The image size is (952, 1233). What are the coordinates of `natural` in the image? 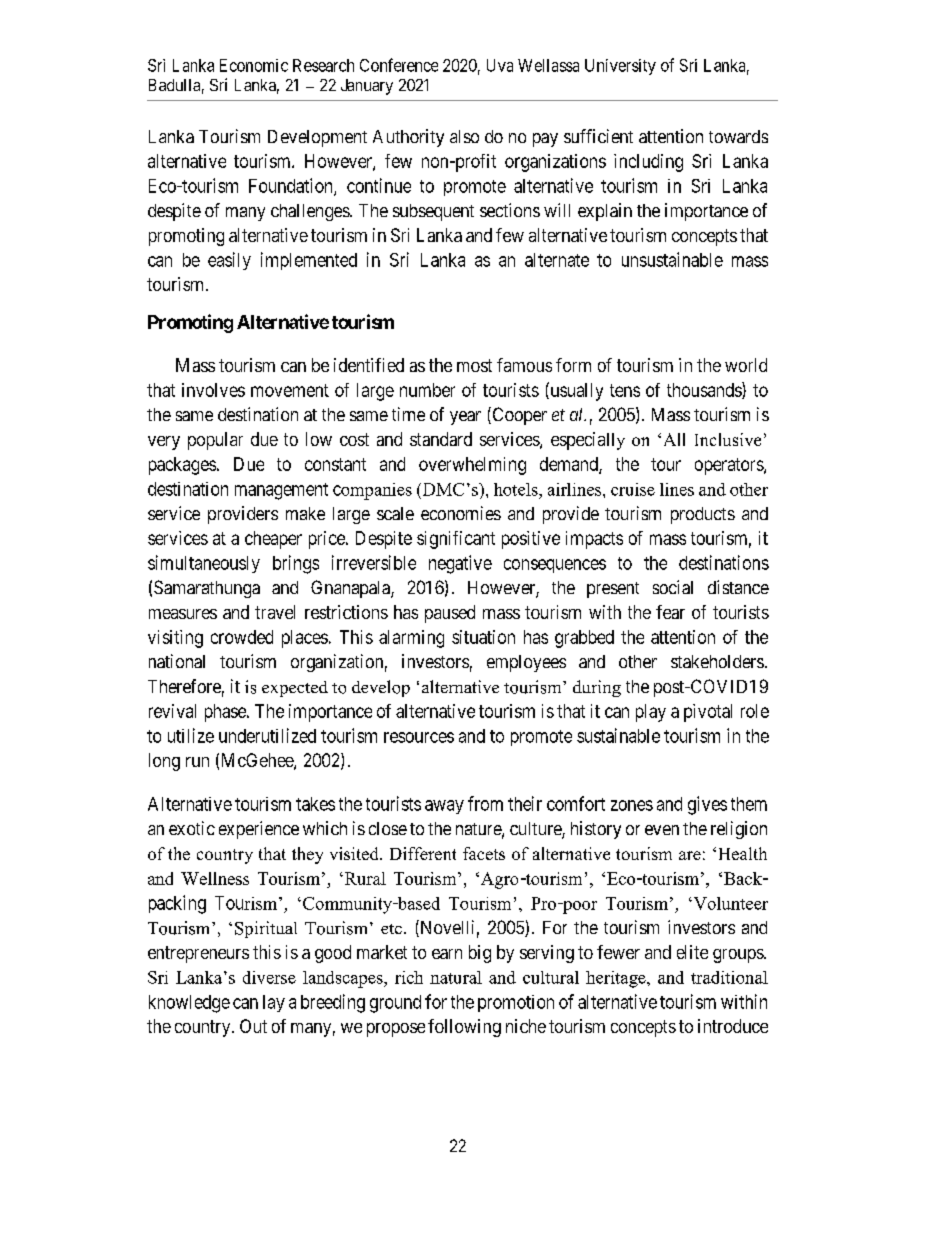 It's located at (456, 977).
